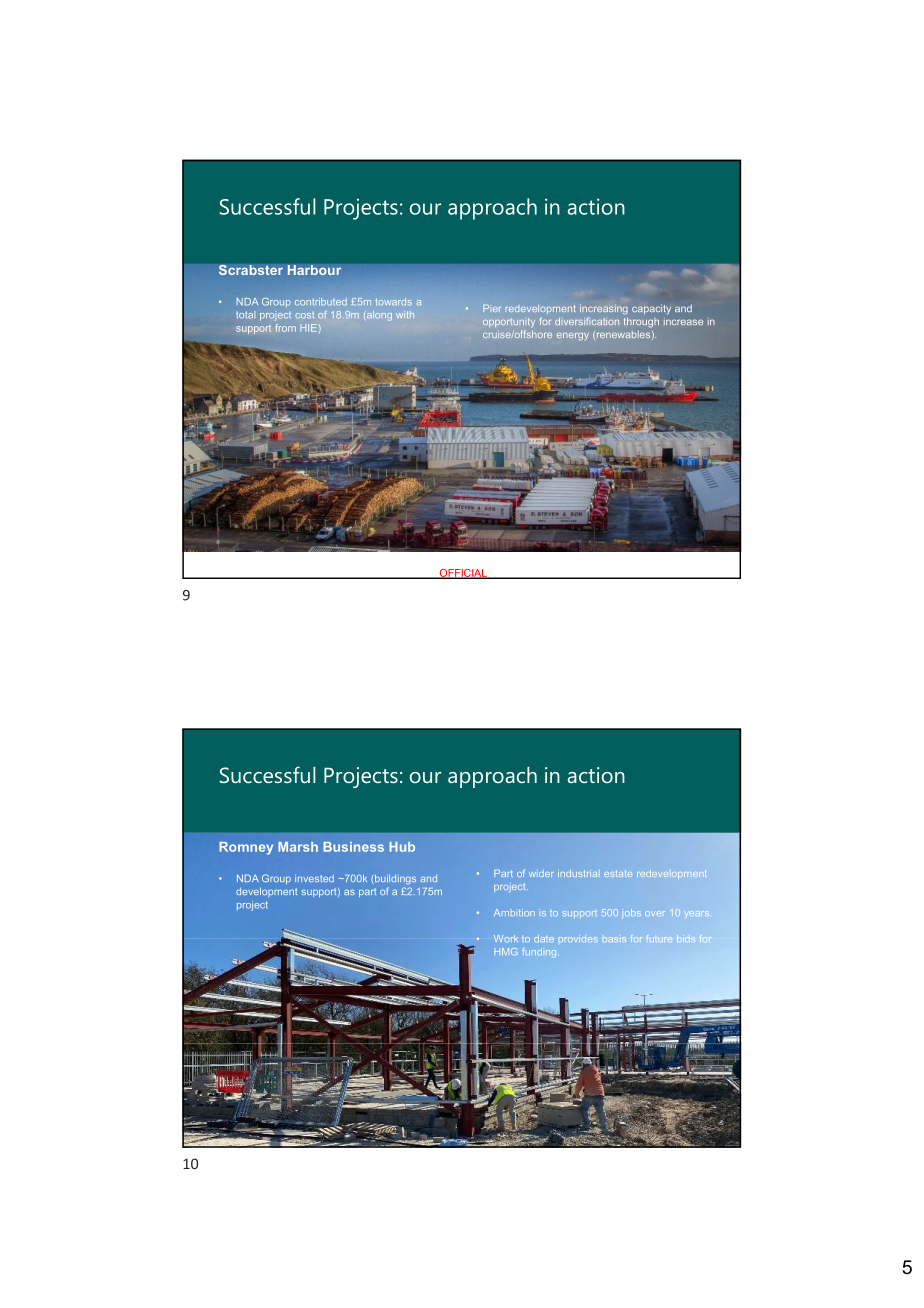  Describe the element at coordinates (314, 878) in the page. I see `invested` at that location.
